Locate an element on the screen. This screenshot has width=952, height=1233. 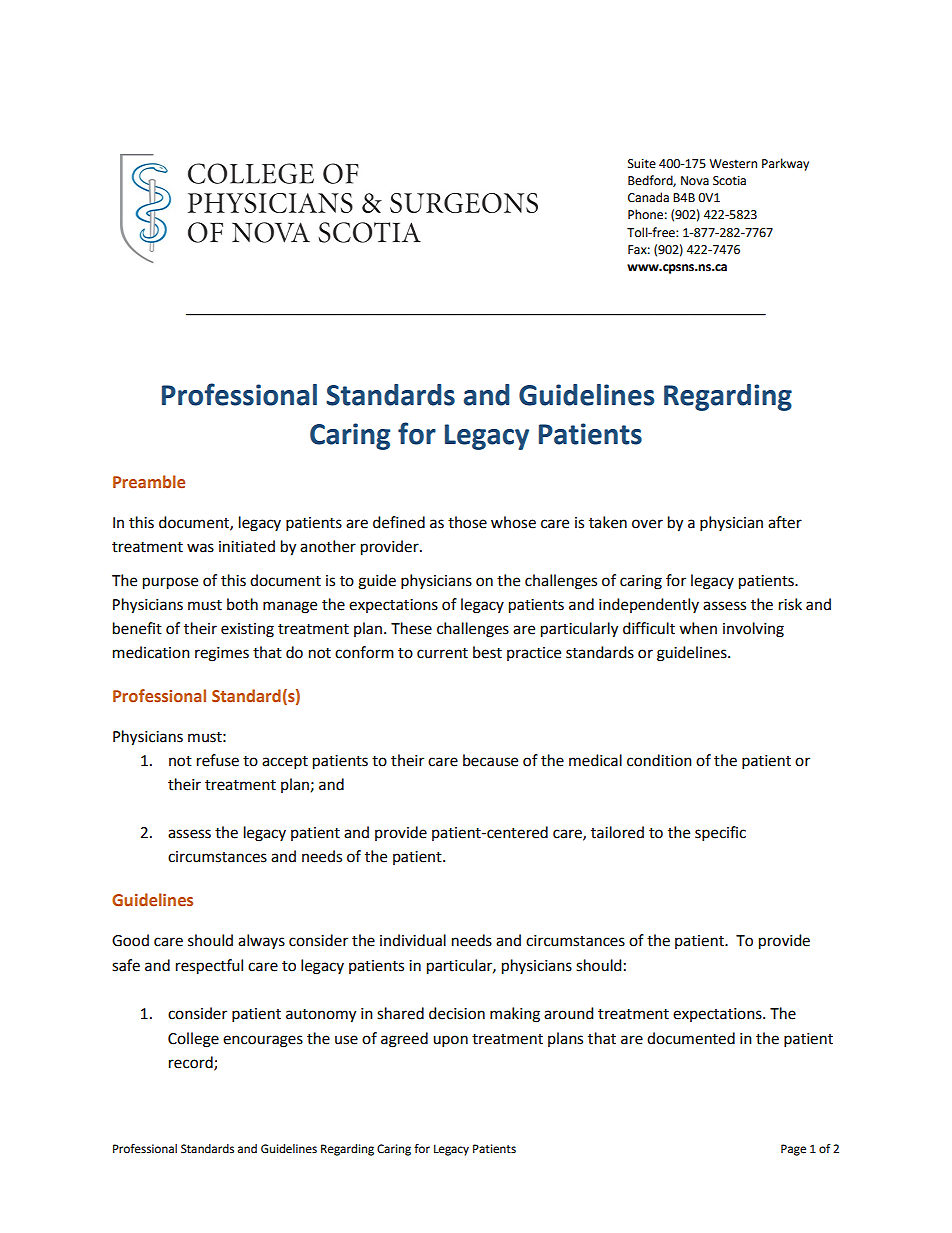
refuse is located at coordinates (218, 760).
